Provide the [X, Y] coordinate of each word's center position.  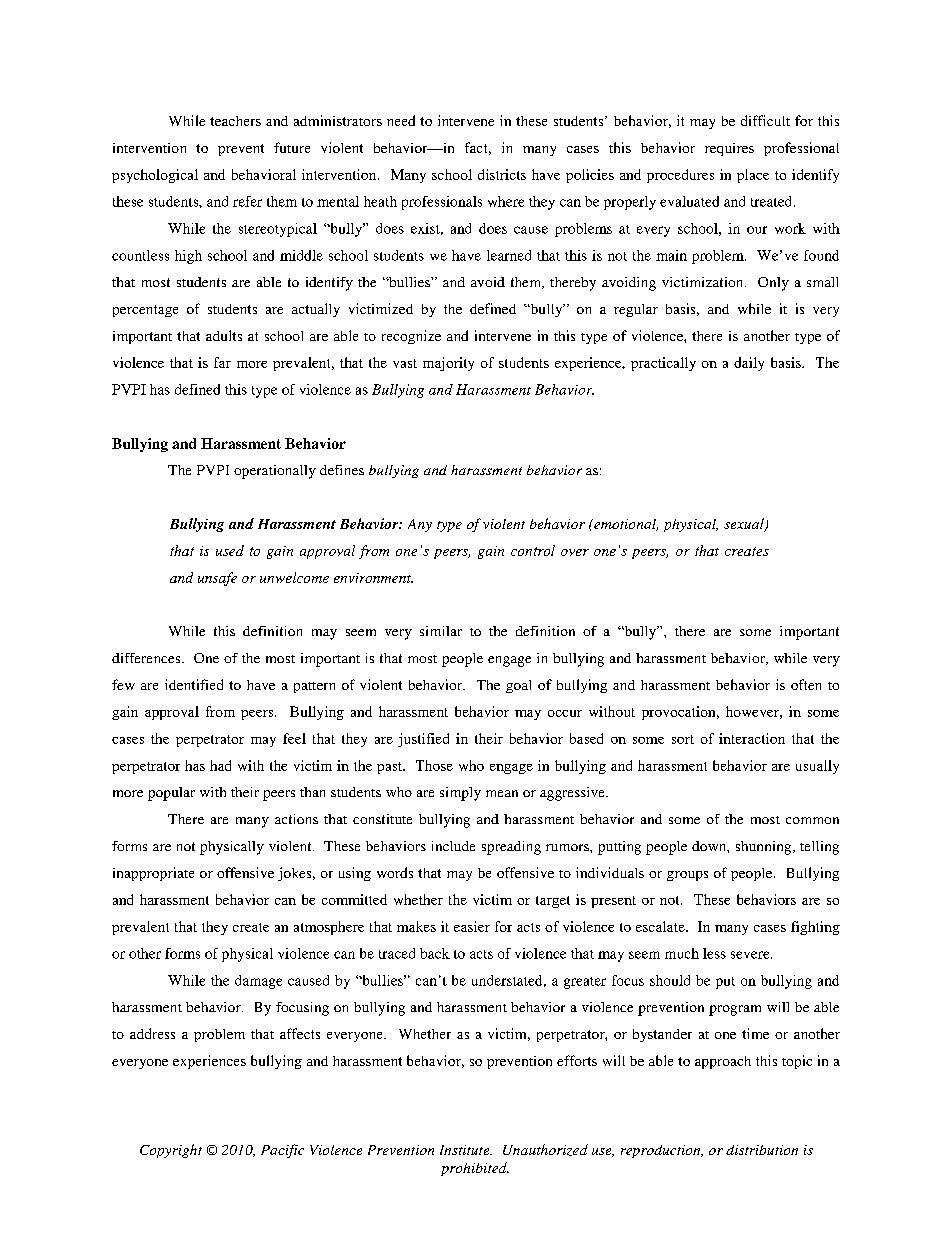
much [682, 953]
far [222, 362]
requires [729, 149]
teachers [235, 121]
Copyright [171, 1151]
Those [434, 765]
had [220, 765]
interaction [752, 738]
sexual [745, 525]
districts [502, 174]
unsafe [217, 579]
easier [472, 926]
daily [749, 364]
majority [448, 364]
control [533, 550]
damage [258, 982]
